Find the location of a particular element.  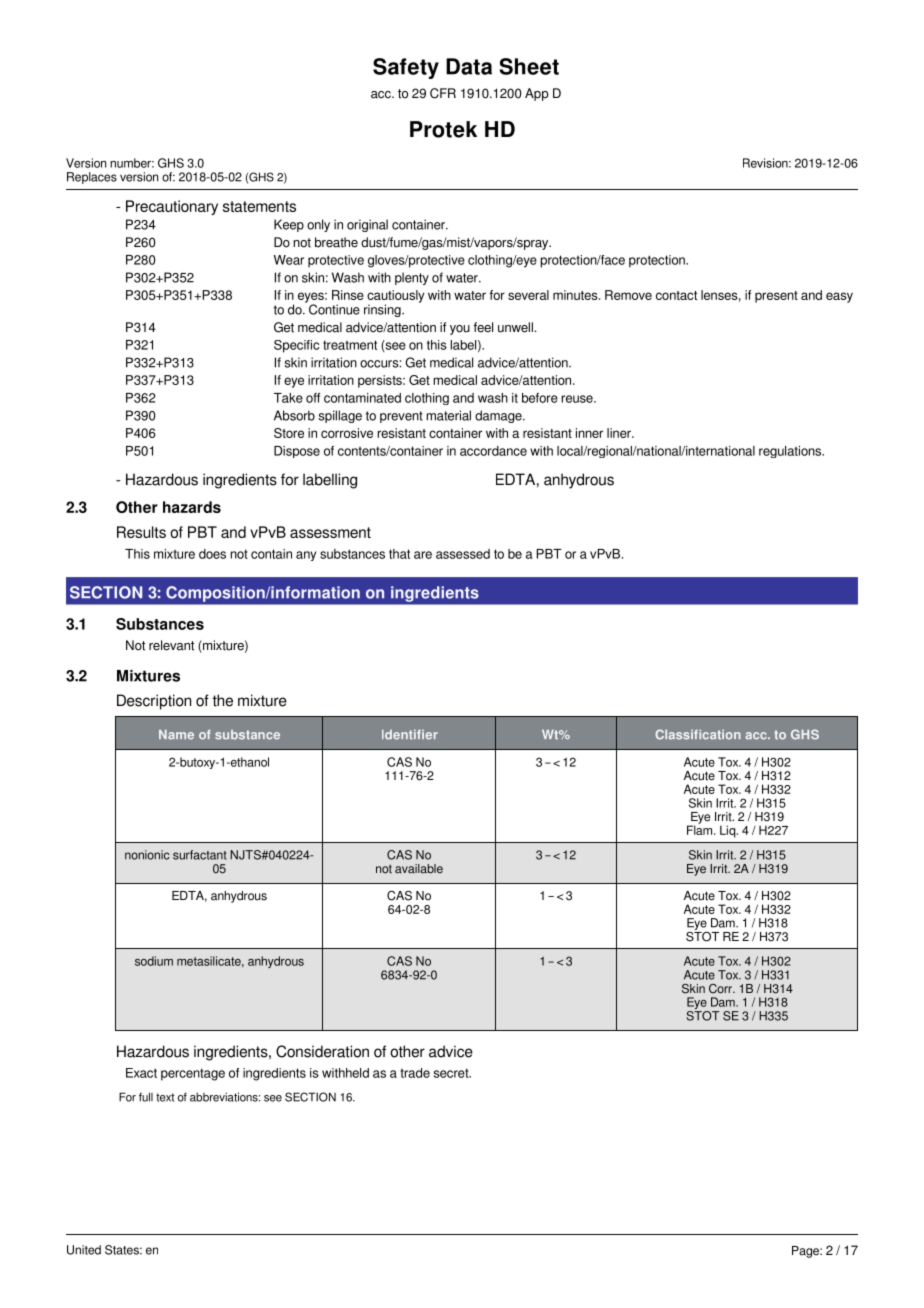

App is located at coordinates (537, 94).
